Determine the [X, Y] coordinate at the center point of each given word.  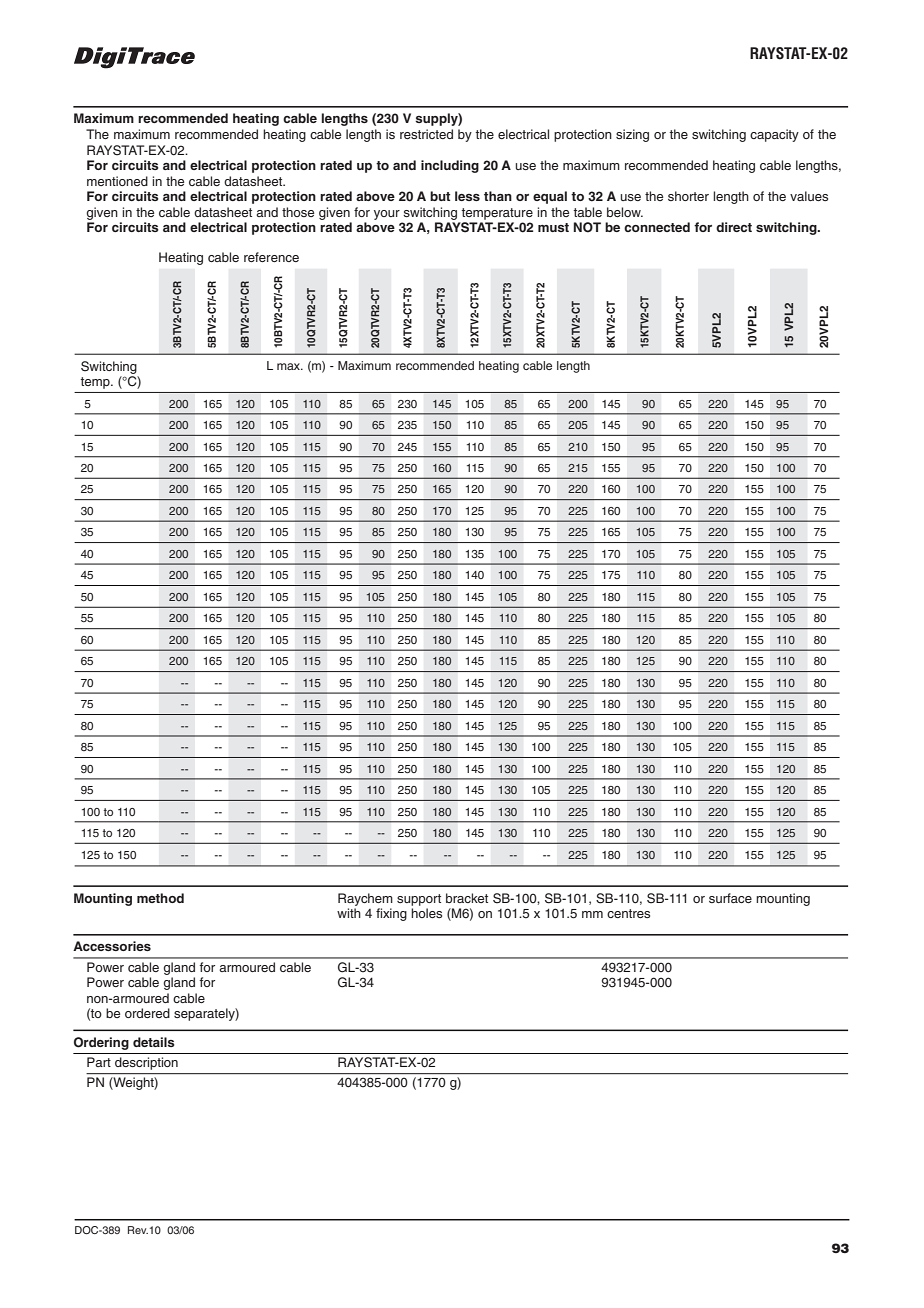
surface [730, 898]
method [160, 898]
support [419, 900]
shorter [688, 196]
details [154, 1042]
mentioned [117, 181]
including [450, 166]
